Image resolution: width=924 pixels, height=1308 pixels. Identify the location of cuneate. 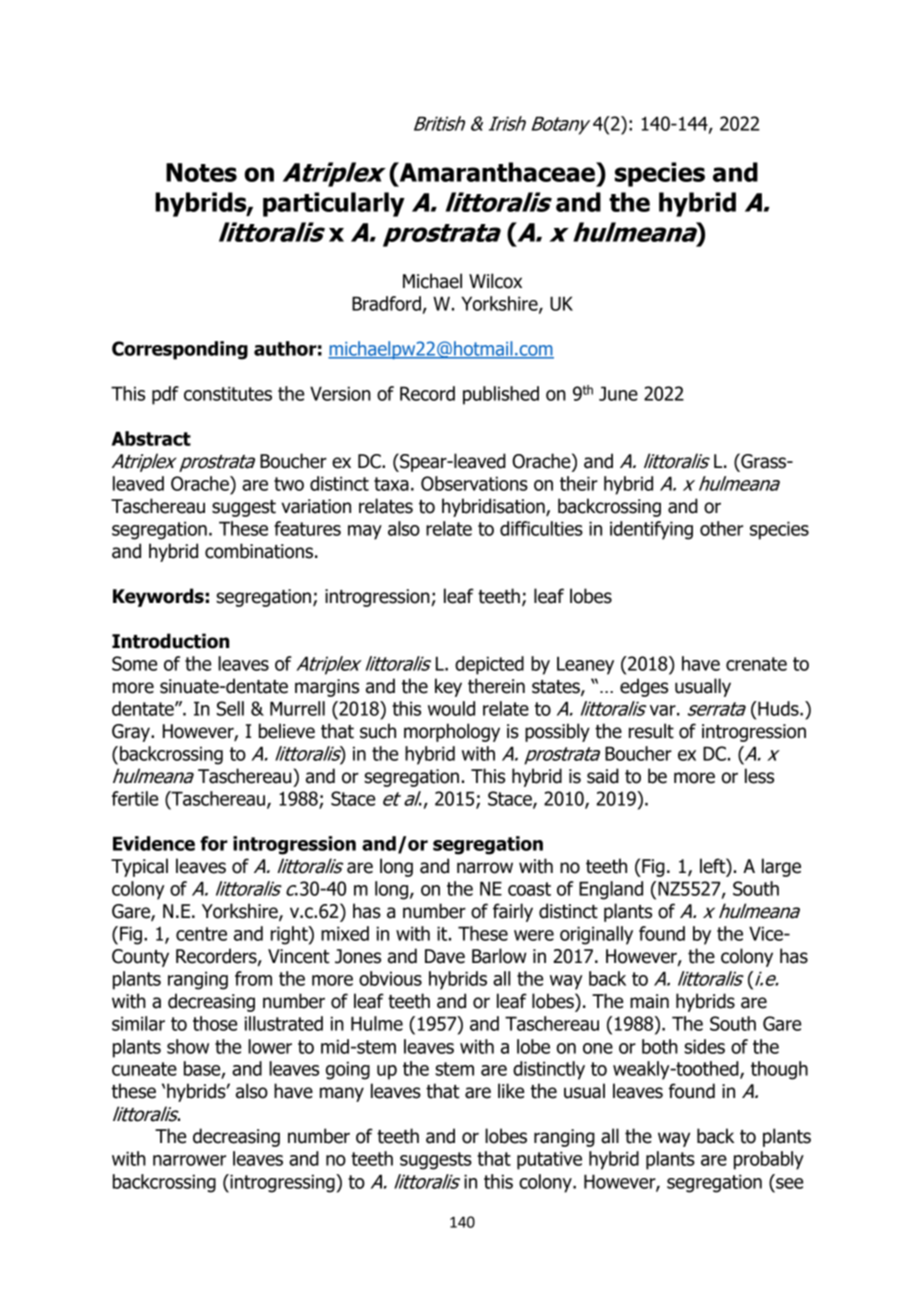
(144, 1069).
